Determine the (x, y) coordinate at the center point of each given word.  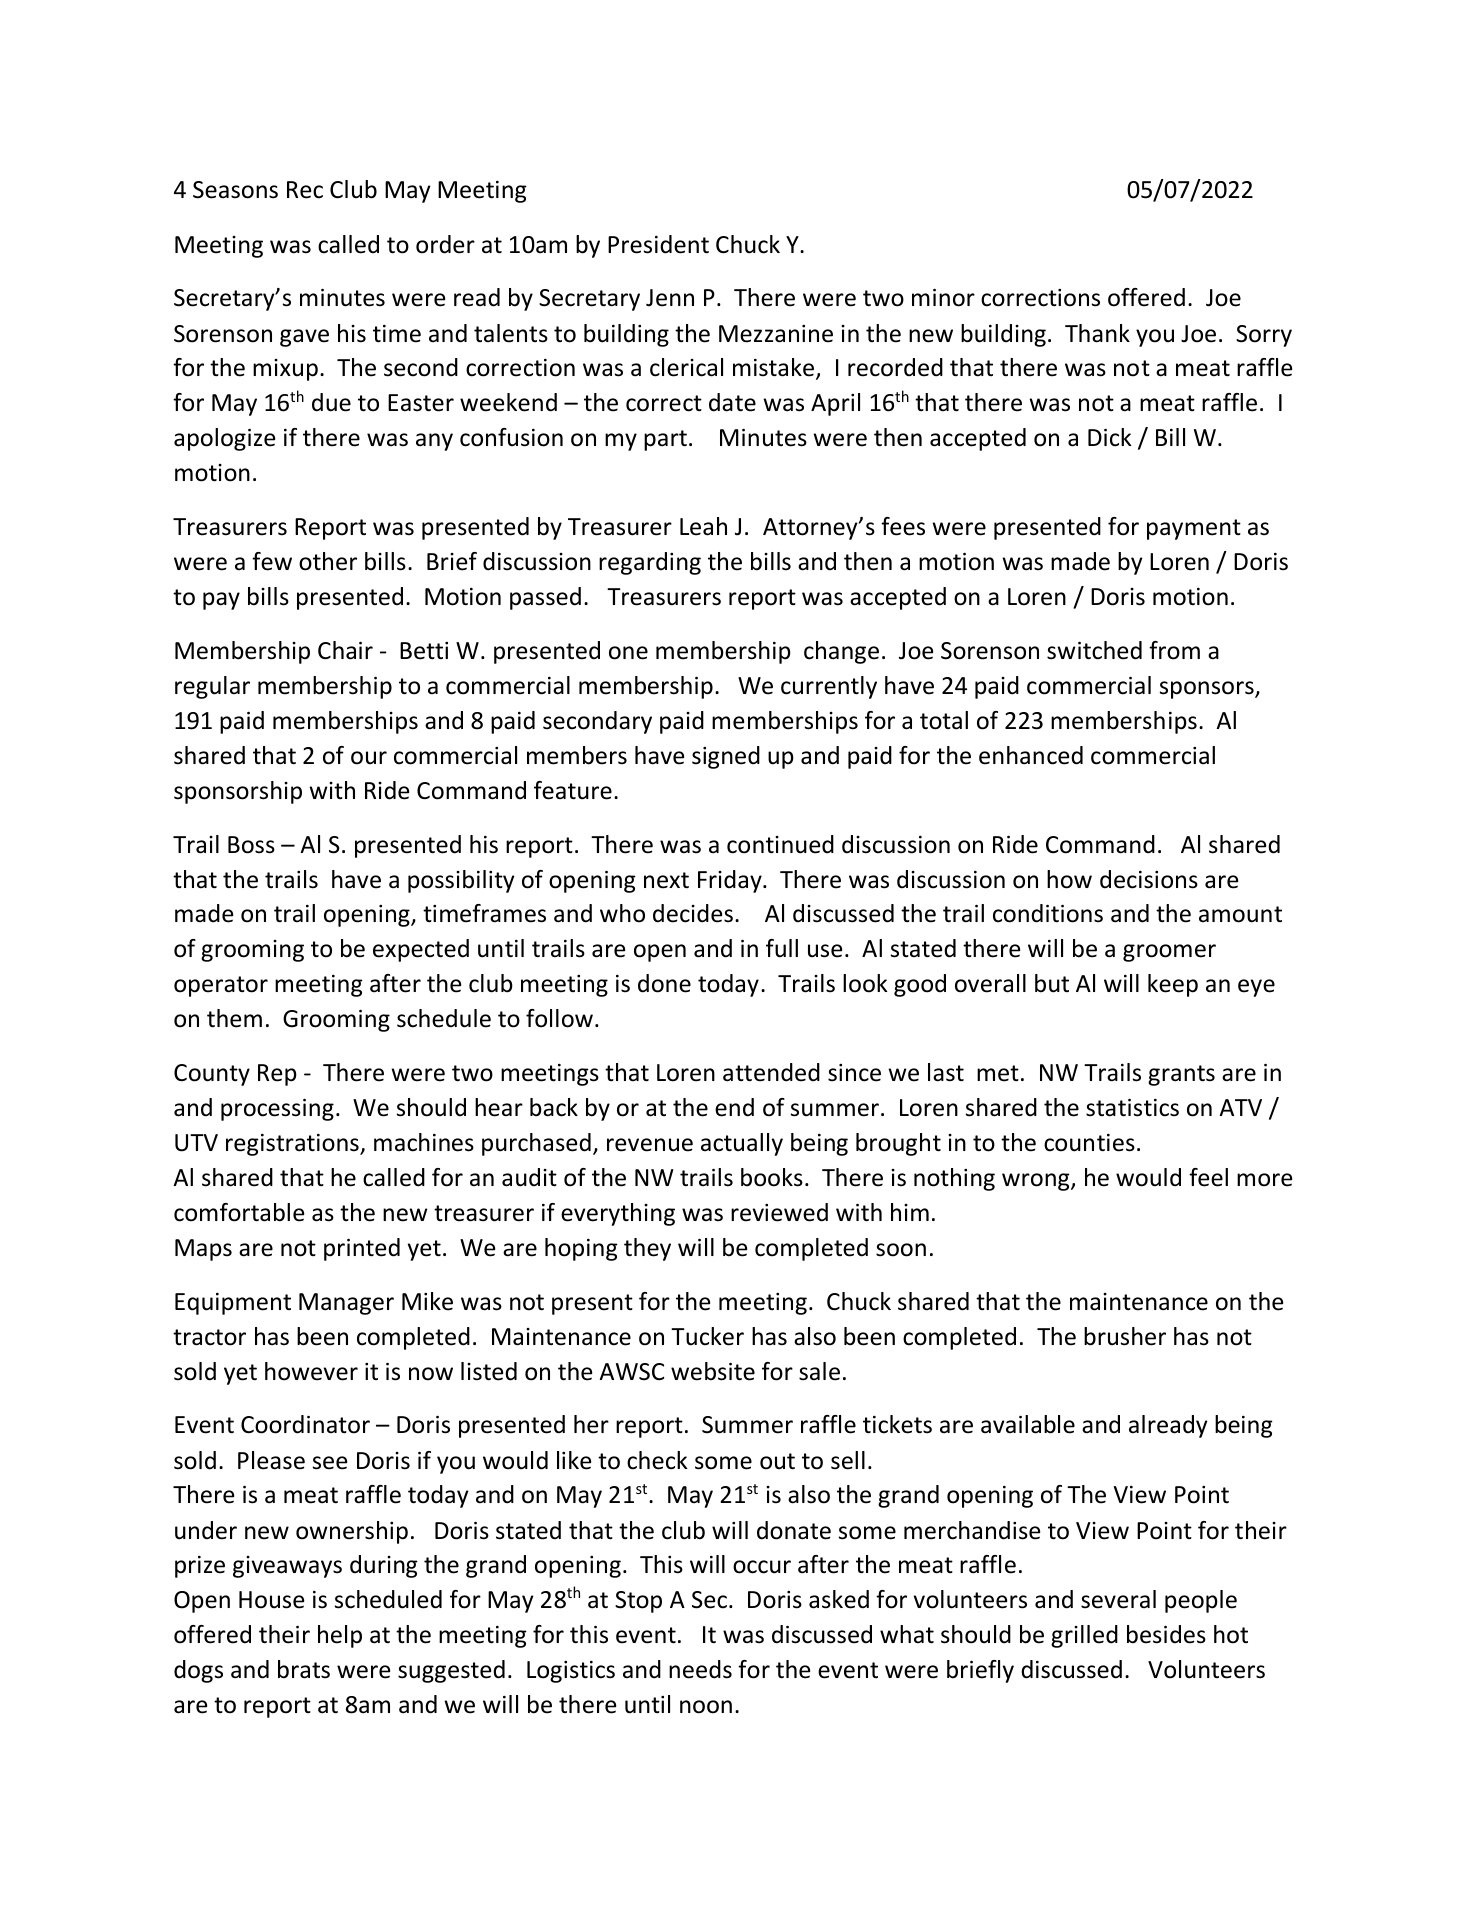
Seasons (235, 190)
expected (421, 950)
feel (1208, 1177)
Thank (1097, 333)
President (658, 244)
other (328, 561)
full (782, 948)
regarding (650, 563)
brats (304, 1669)
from (1174, 650)
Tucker (707, 1336)
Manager (346, 1304)
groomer (1169, 953)
